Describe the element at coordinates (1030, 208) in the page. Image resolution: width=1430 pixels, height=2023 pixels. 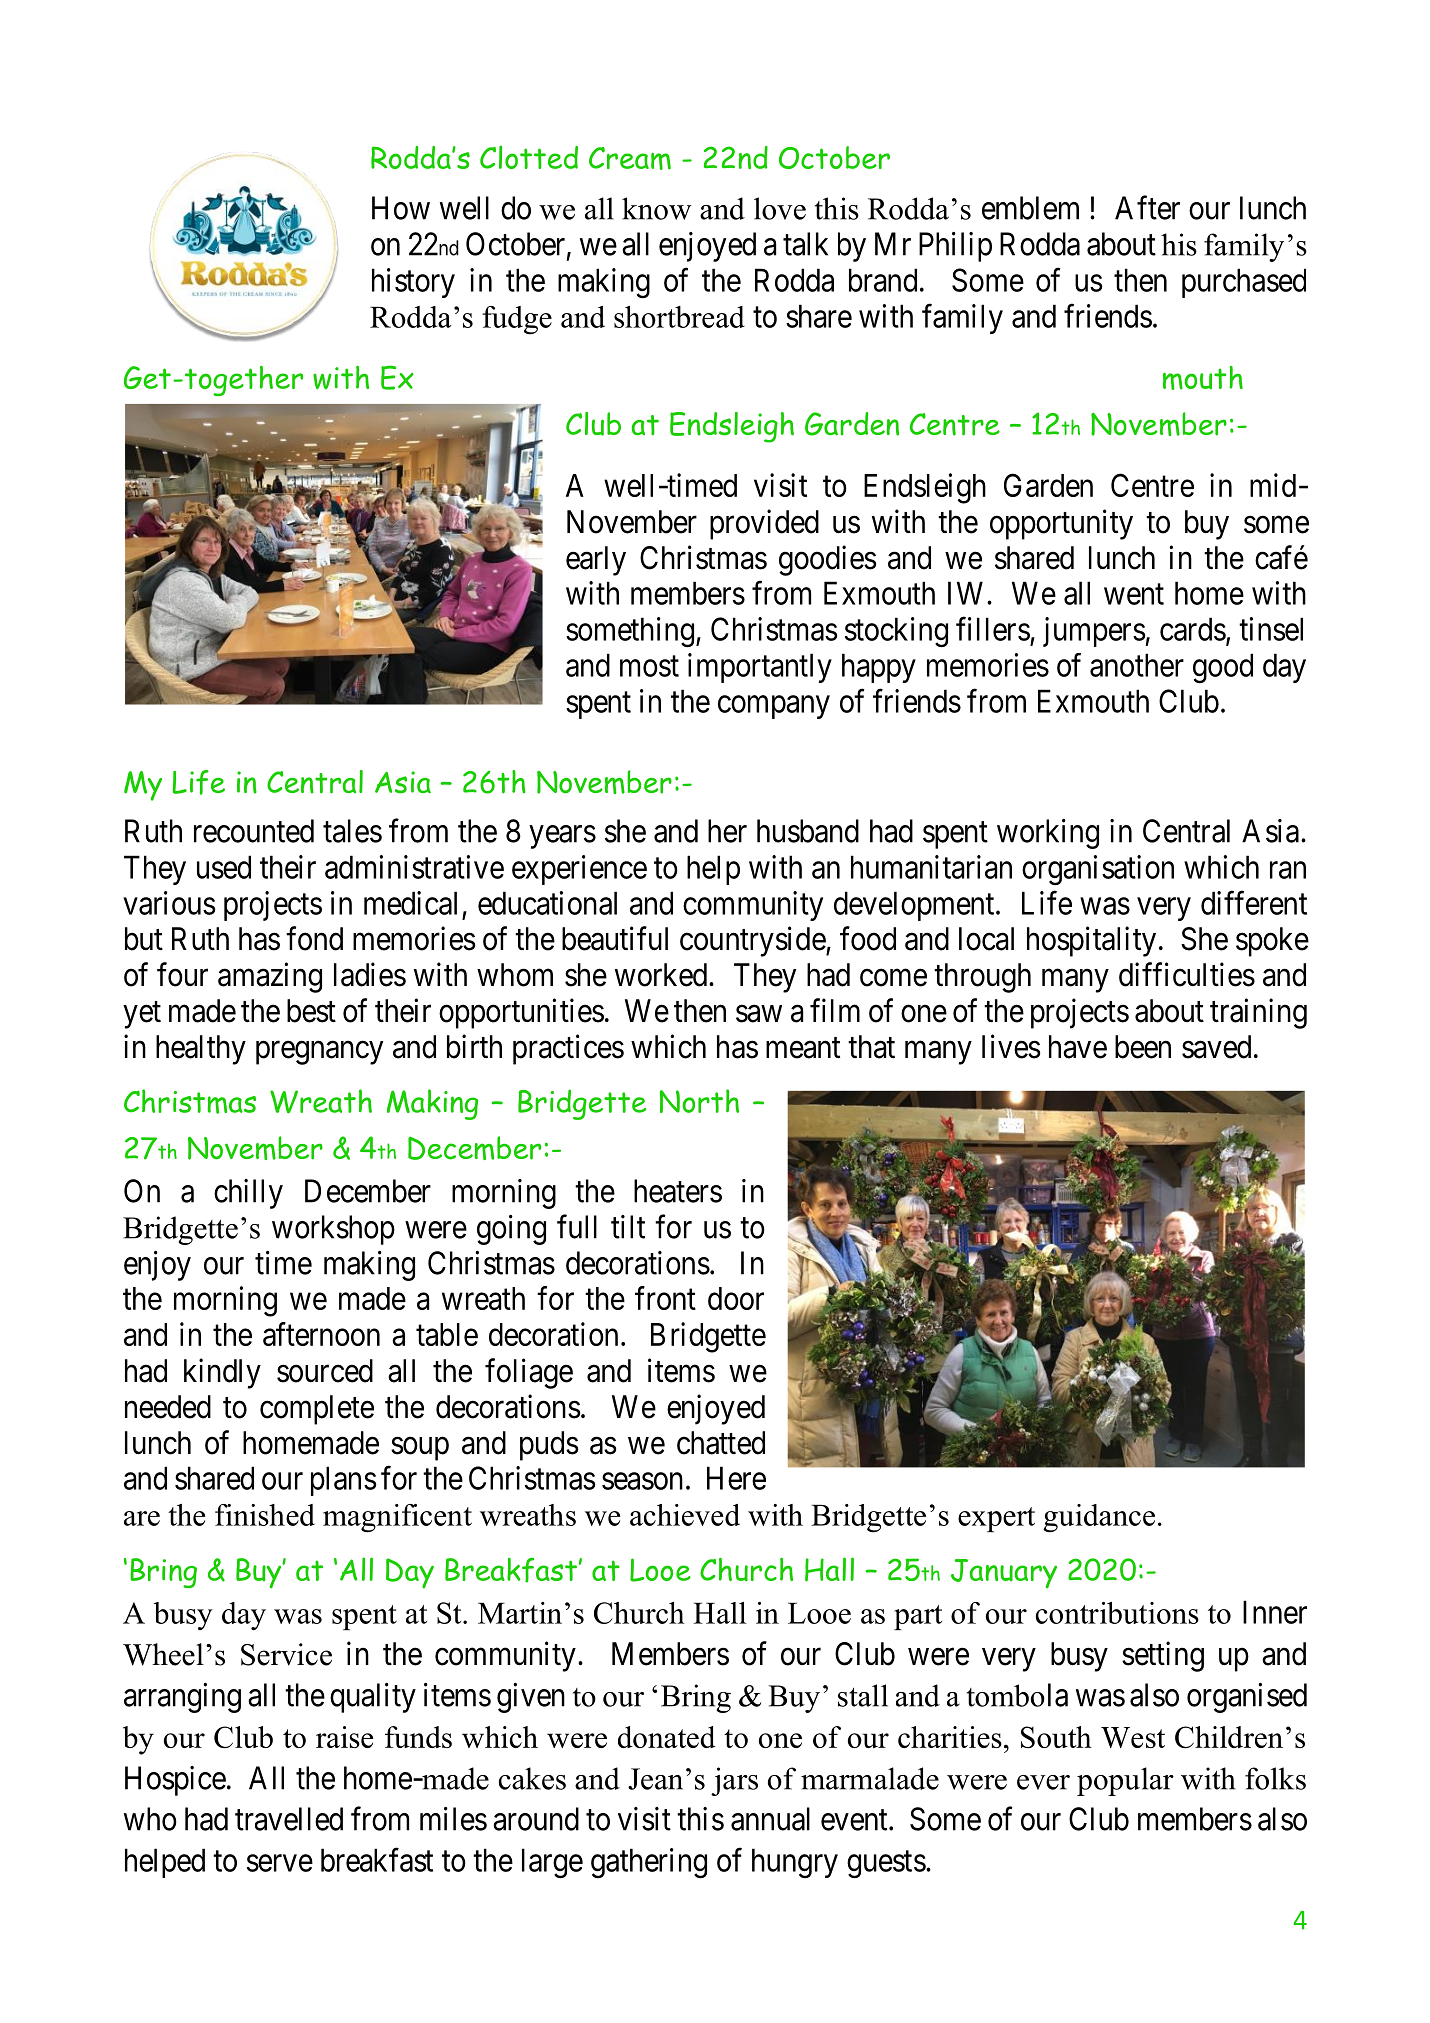
I see `emblem` at that location.
